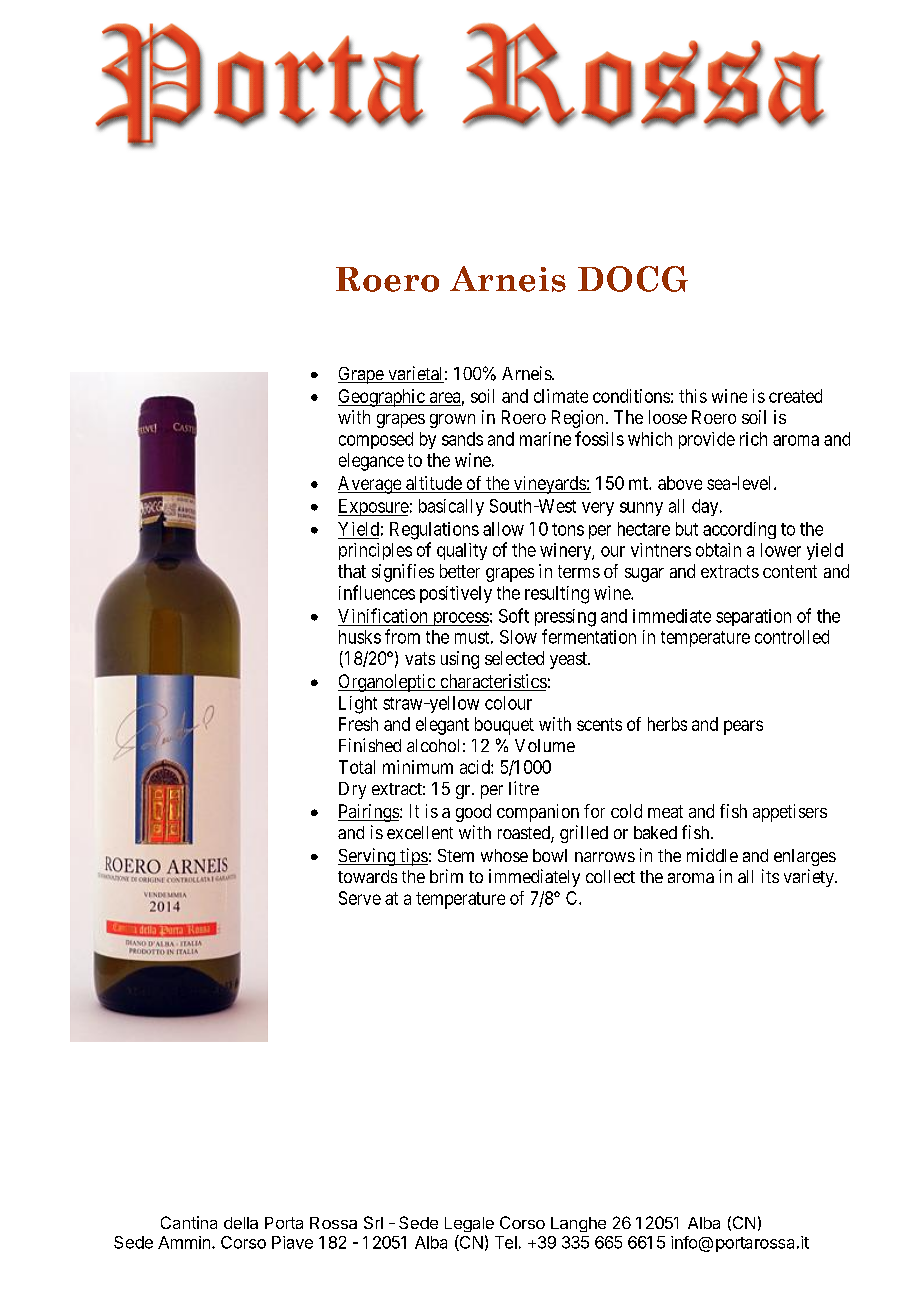 The width and height of the screenshot is (924, 1307). Describe the element at coordinates (352, 790) in the screenshot. I see `Dry` at that location.
